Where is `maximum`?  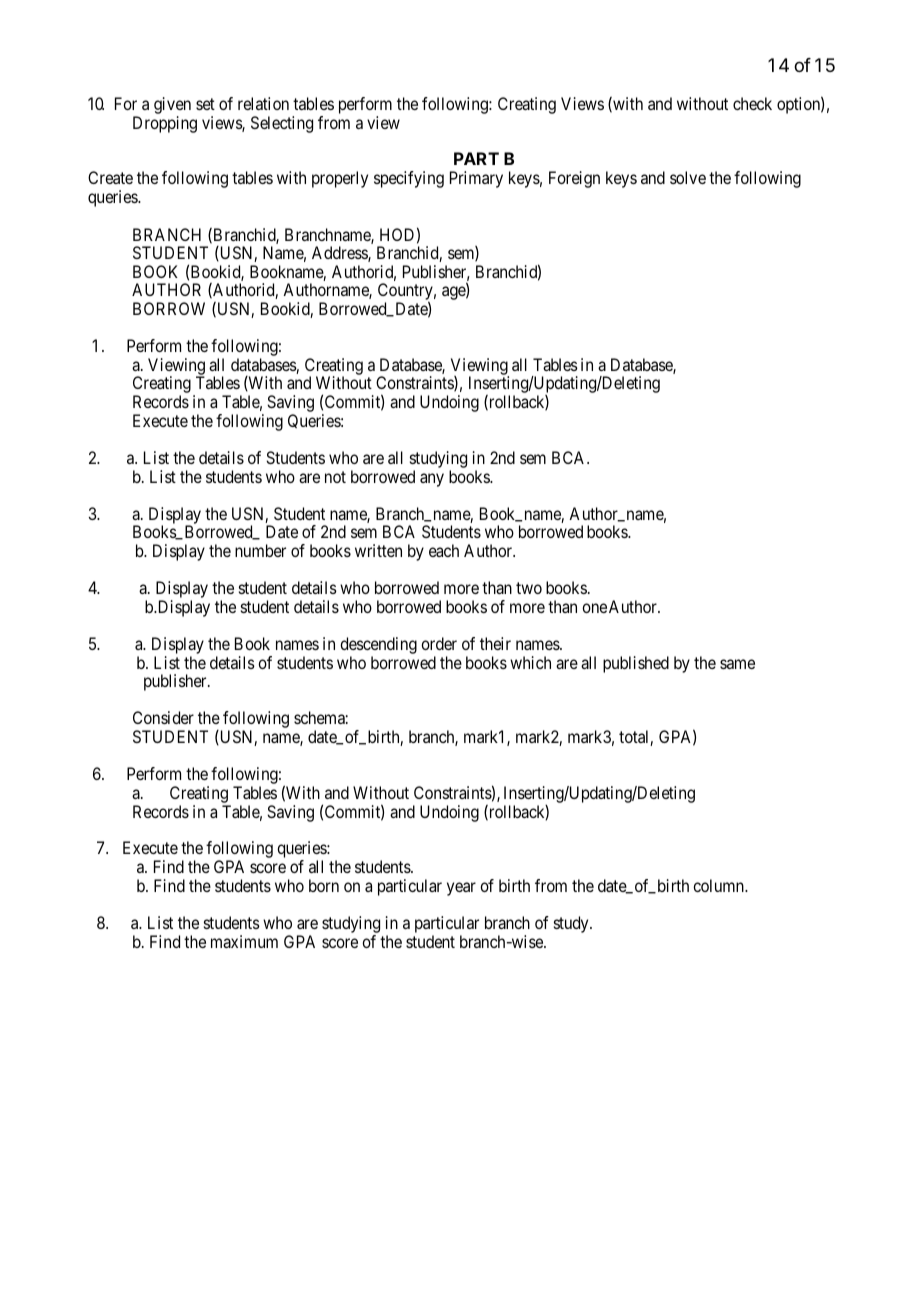 maximum is located at coordinates (244, 941).
